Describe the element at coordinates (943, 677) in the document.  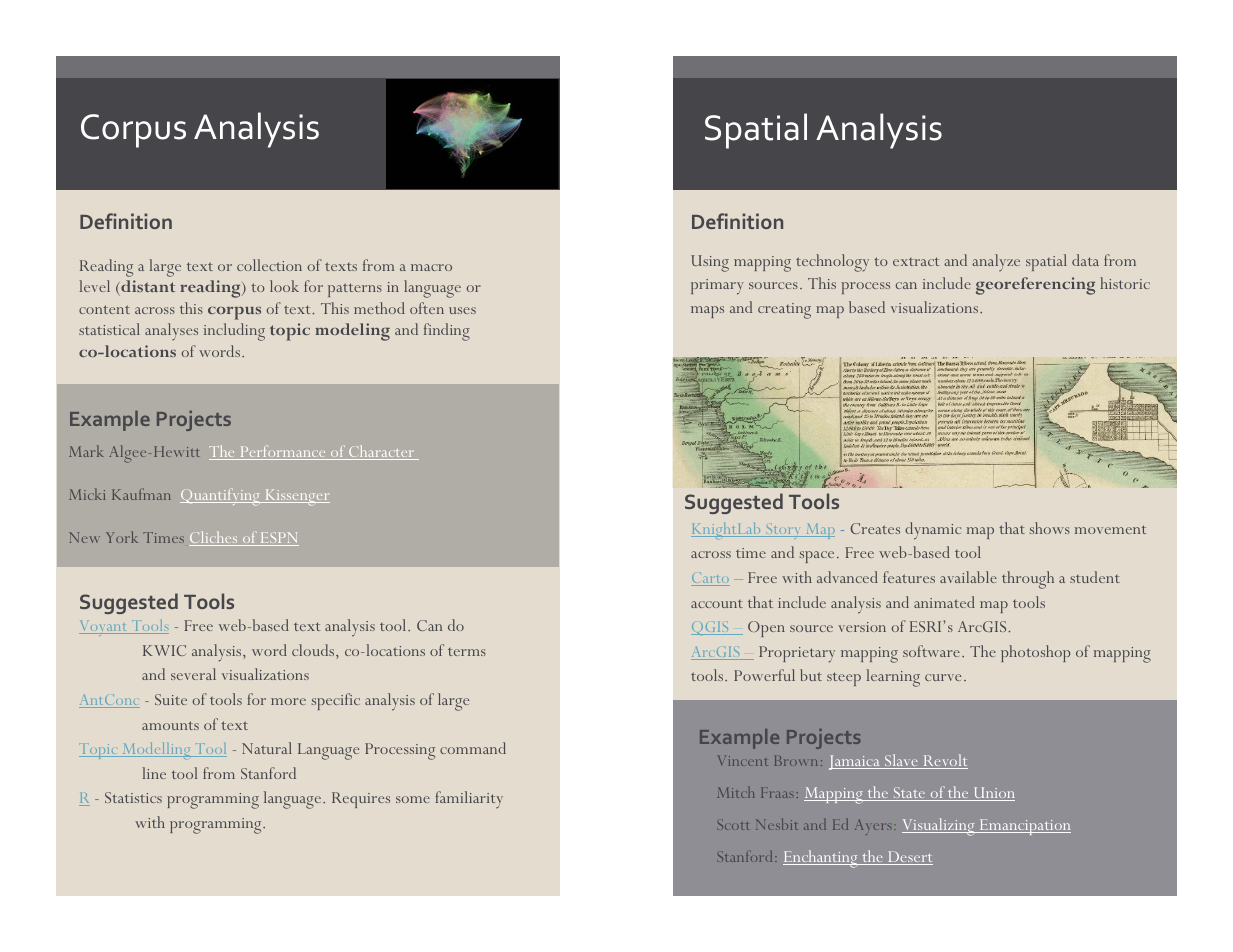
I see `curve` at that location.
